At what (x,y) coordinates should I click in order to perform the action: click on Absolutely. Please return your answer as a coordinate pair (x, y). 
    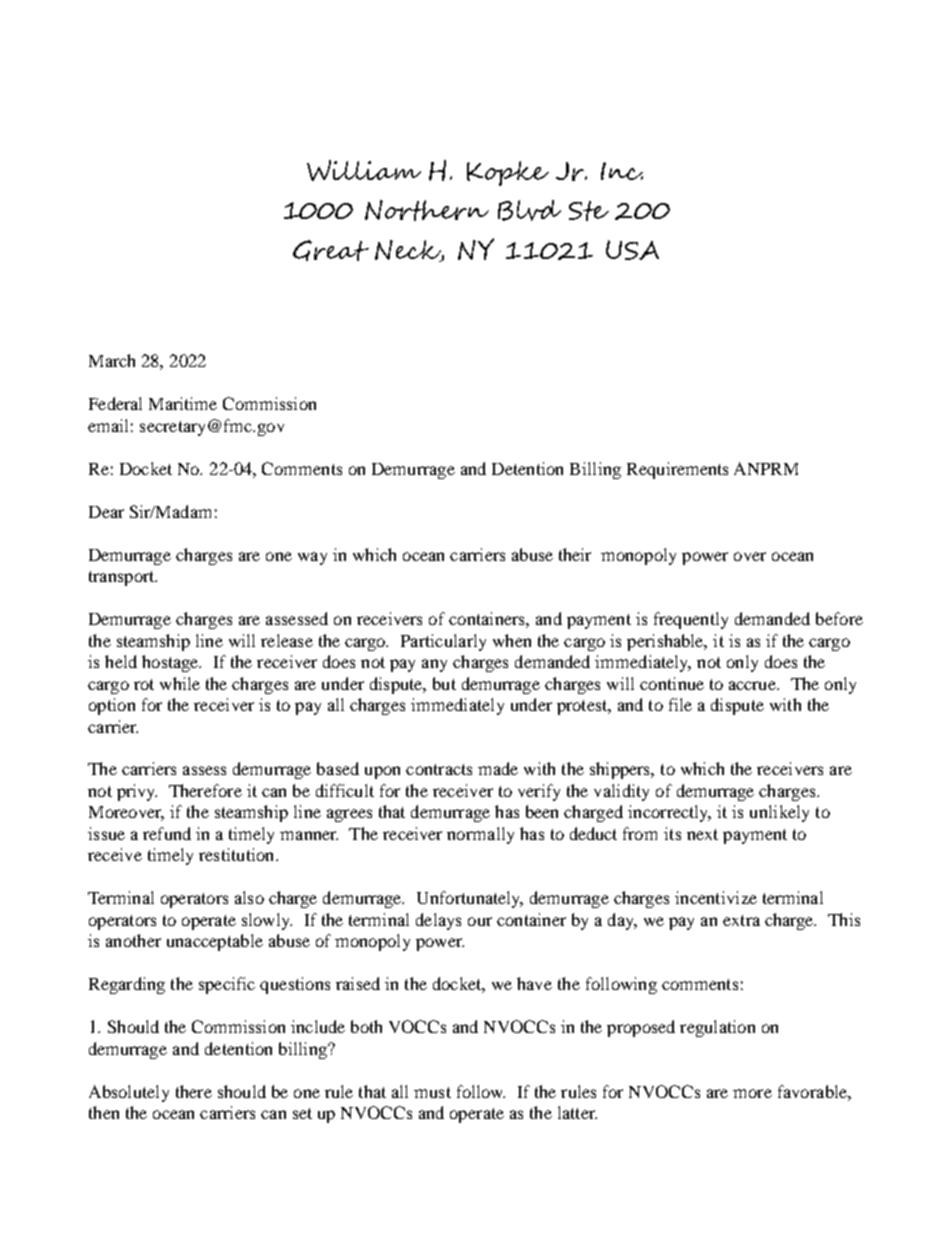
    Looking at the image, I should click on (129, 1093).
